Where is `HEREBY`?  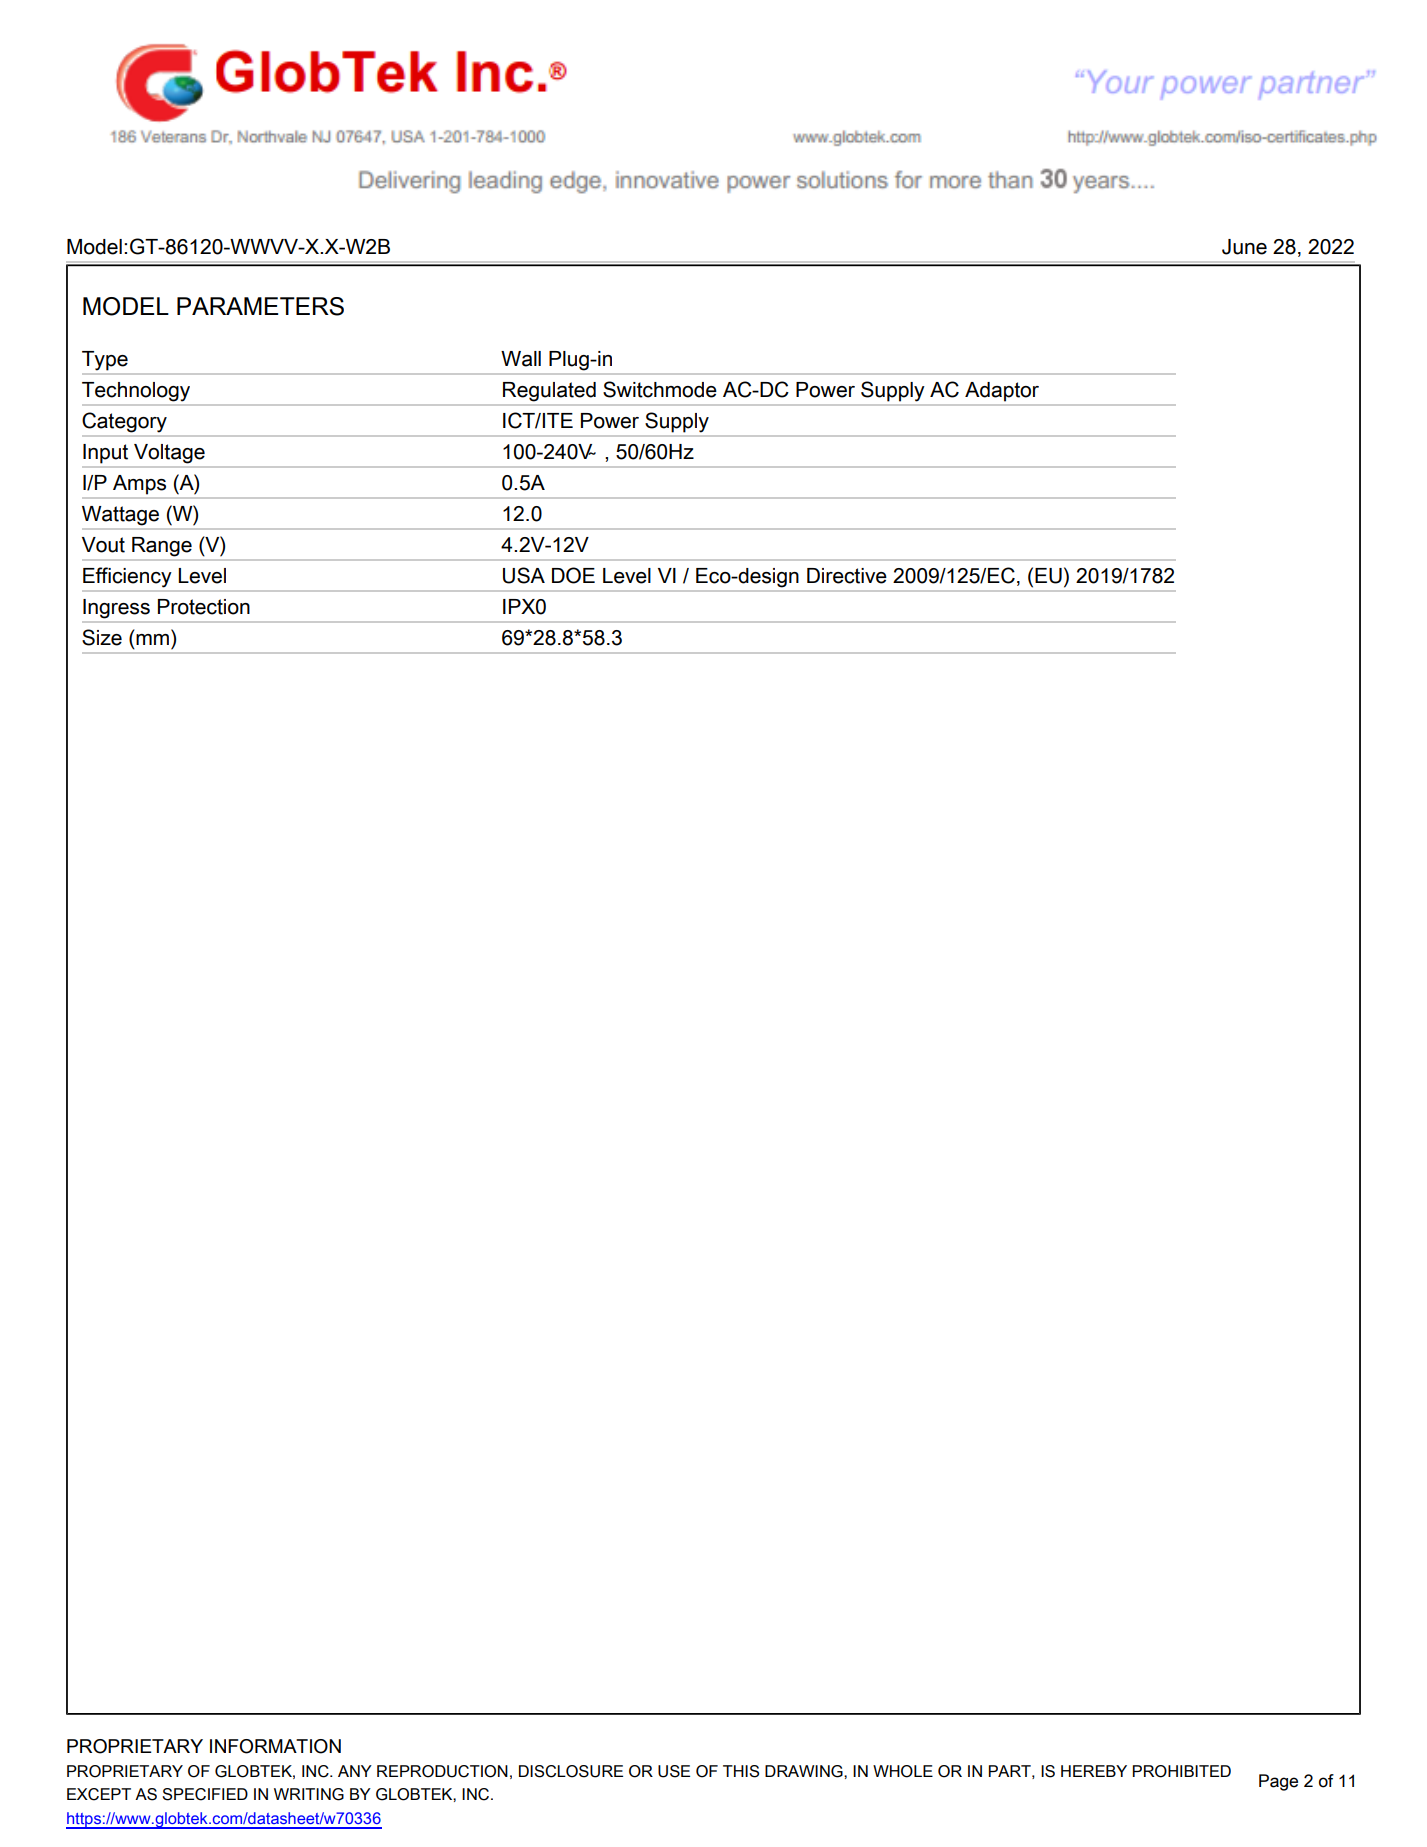
HEREBY is located at coordinates (1094, 1771).
